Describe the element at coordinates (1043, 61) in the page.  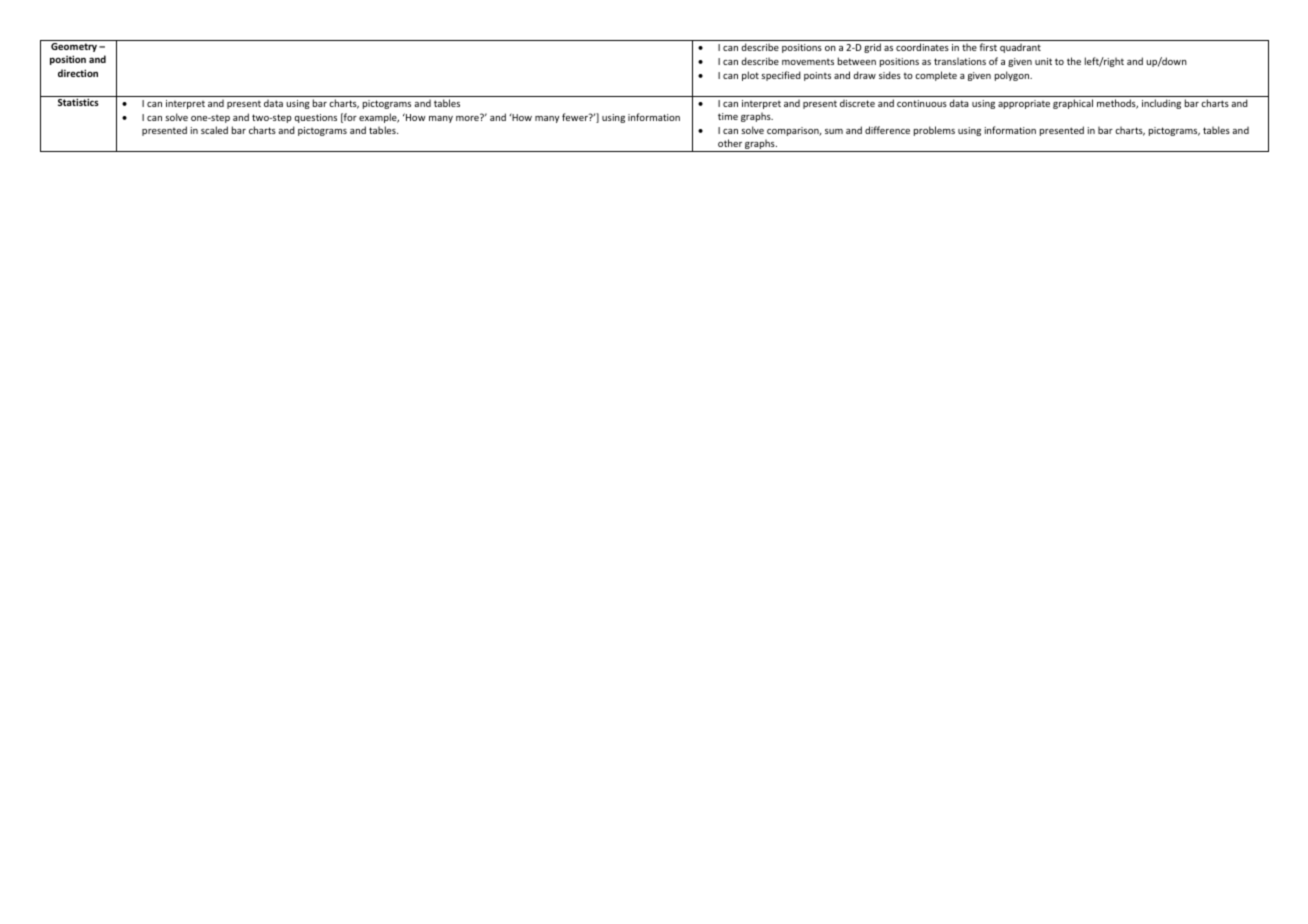
I see `unit` at that location.
